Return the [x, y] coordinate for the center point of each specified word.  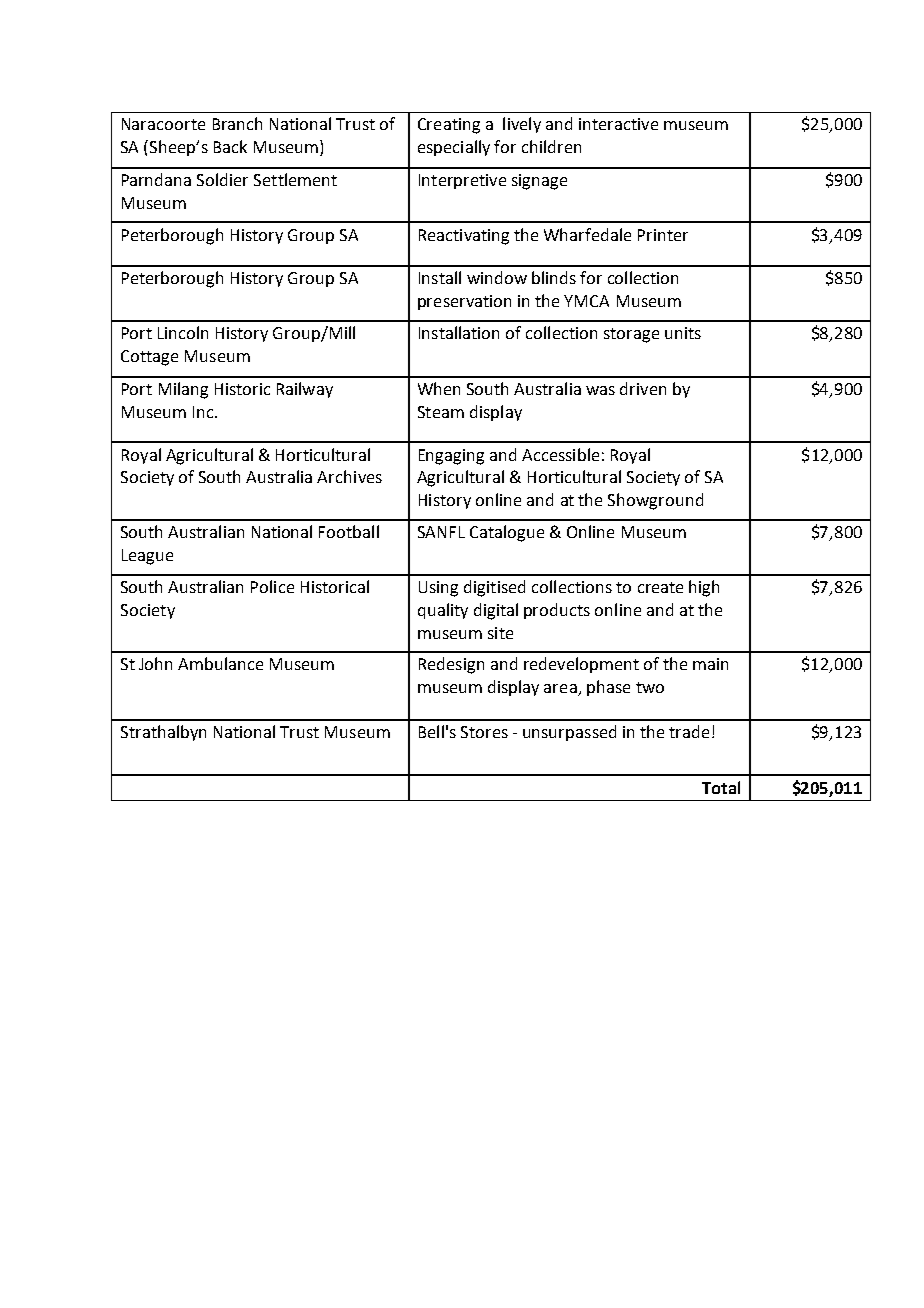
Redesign [451, 665]
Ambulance [220, 663]
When [439, 388]
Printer [663, 235]
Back [230, 146]
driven [643, 388]
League [147, 557]
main [710, 664]
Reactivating [464, 237]
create [660, 587]
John [155, 663]
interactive [618, 124]
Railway [305, 390]
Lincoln [183, 332]
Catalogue [507, 533]
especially [454, 148]
